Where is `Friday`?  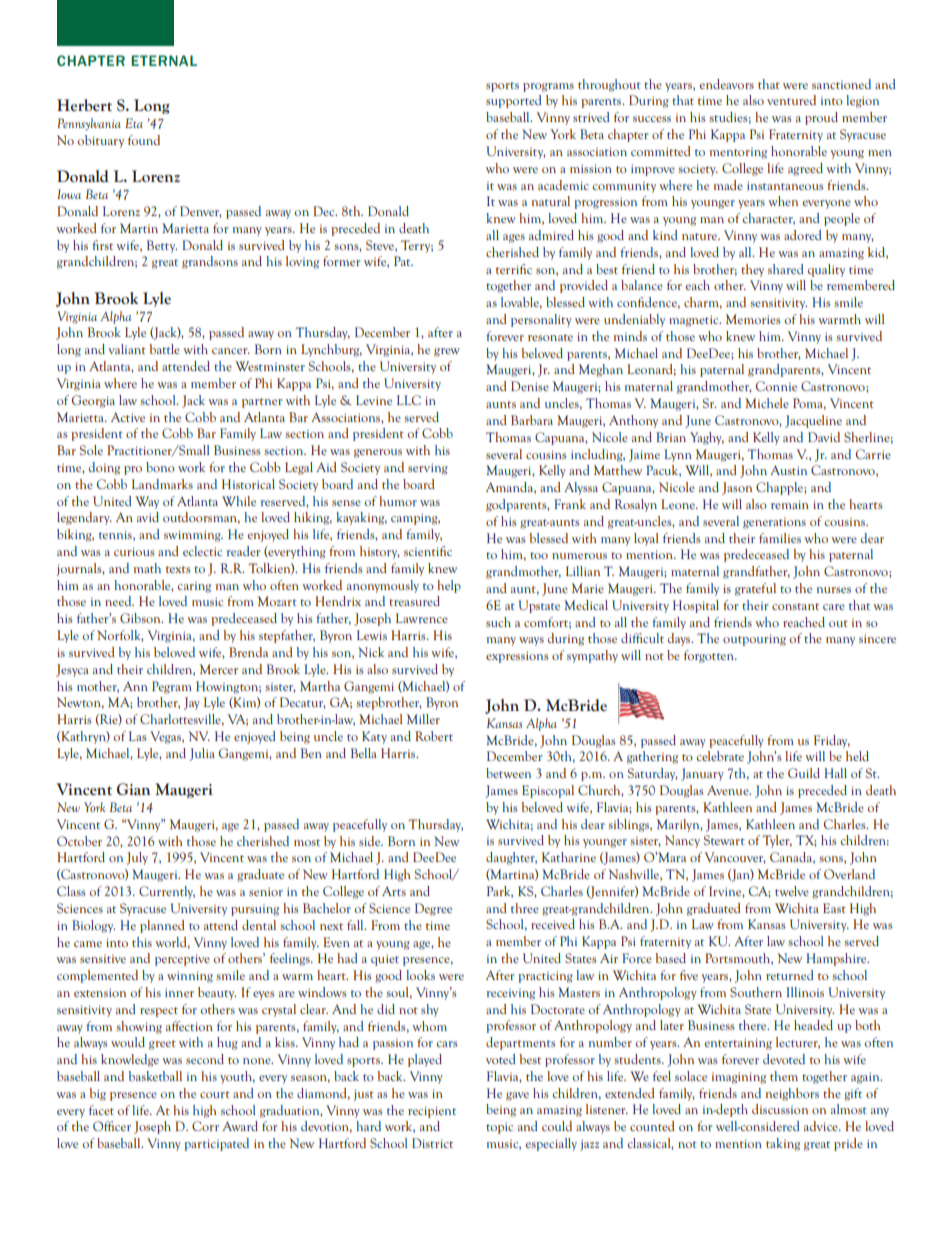
Friday is located at coordinates (832, 741).
